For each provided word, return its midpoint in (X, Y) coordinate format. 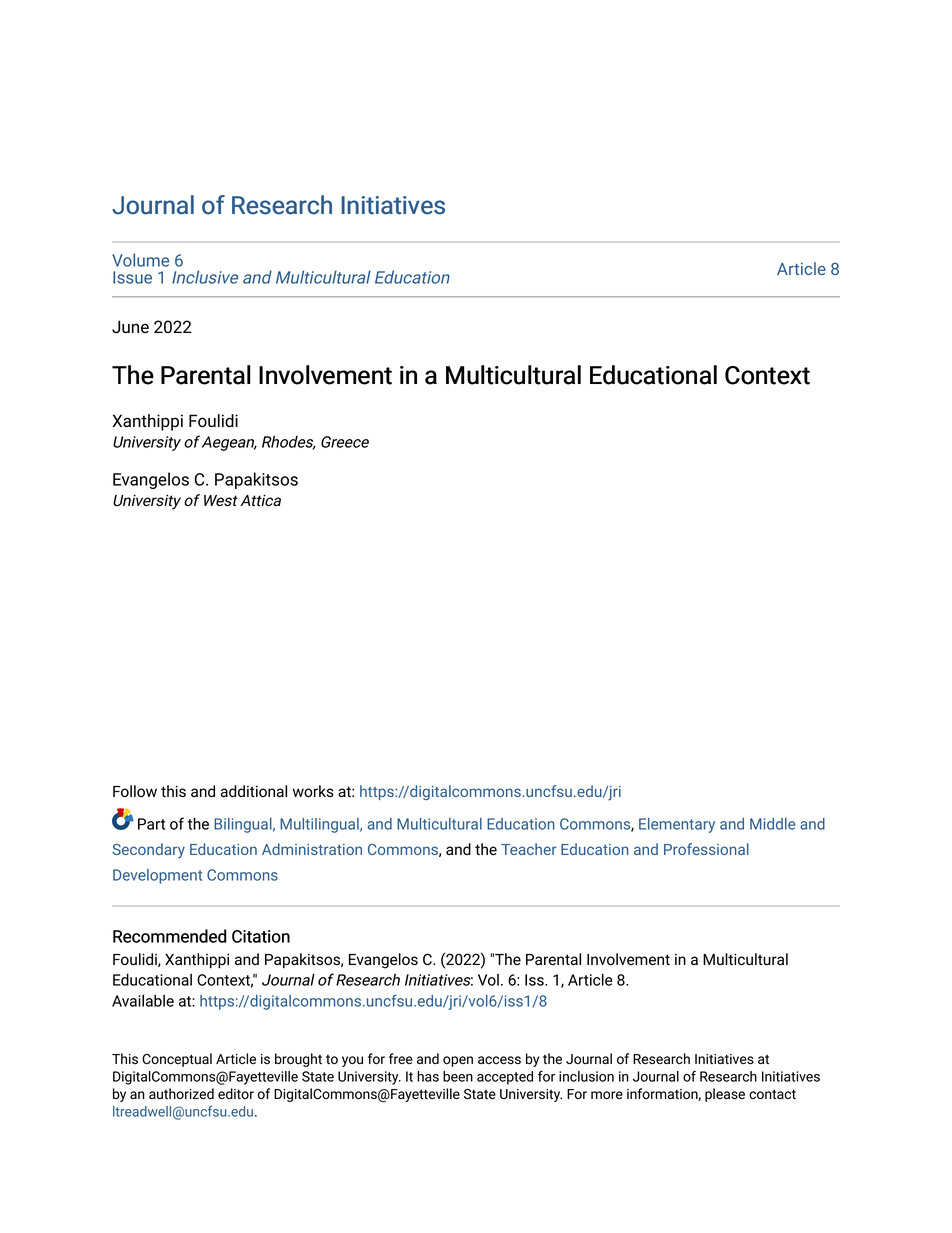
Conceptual (177, 1060)
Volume (140, 260)
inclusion (586, 1076)
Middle (772, 824)
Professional (706, 849)
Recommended (170, 936)
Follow (135, 791)
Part (151, 824)
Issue (132, 277)
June (130, 327)
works (313, 791)
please (725, 1095)
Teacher (528, 849)
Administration (312, 849)
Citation (261, 936)
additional (254, 791)
